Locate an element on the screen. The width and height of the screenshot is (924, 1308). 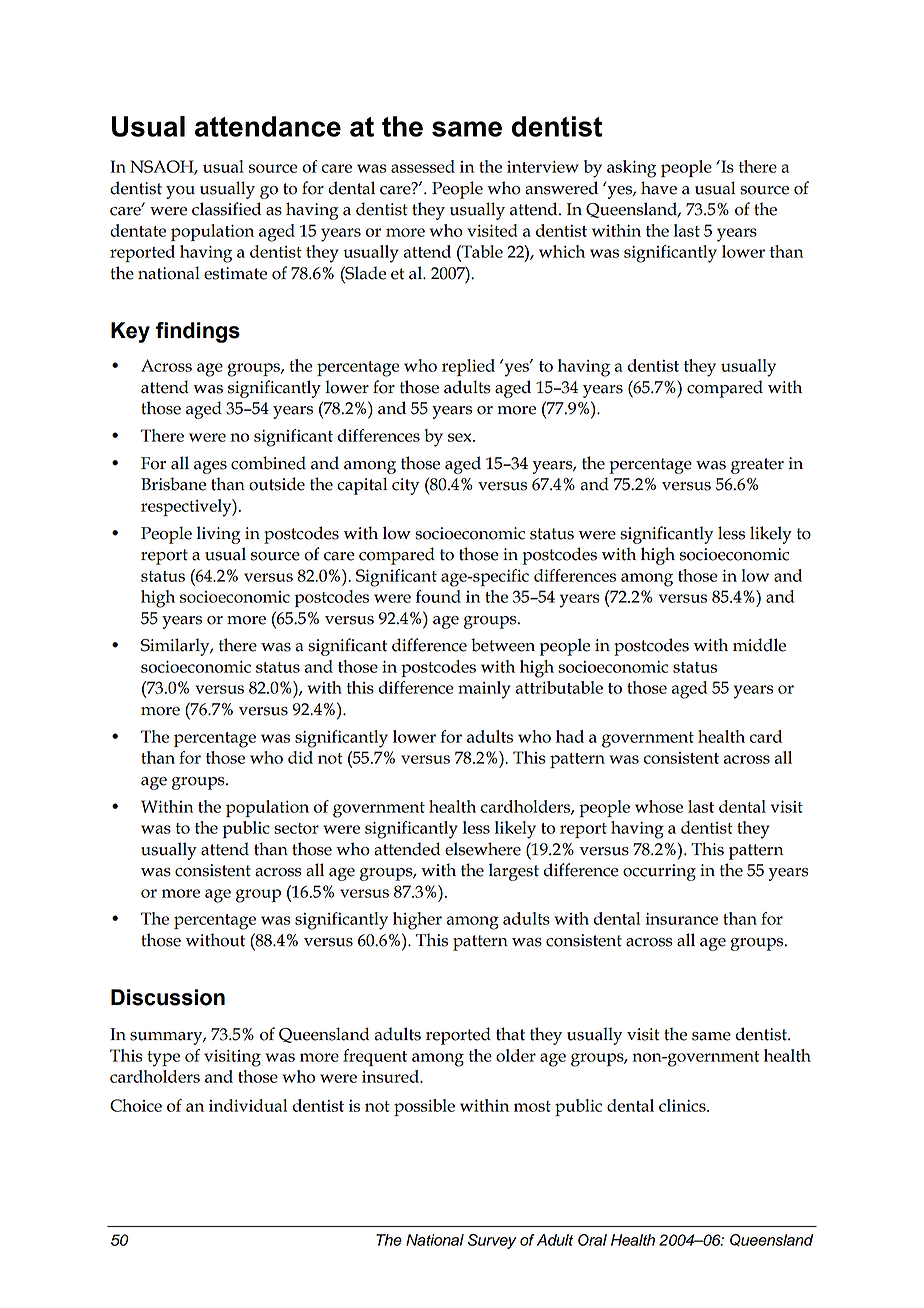
greater is located at coordinates (757, 466).
